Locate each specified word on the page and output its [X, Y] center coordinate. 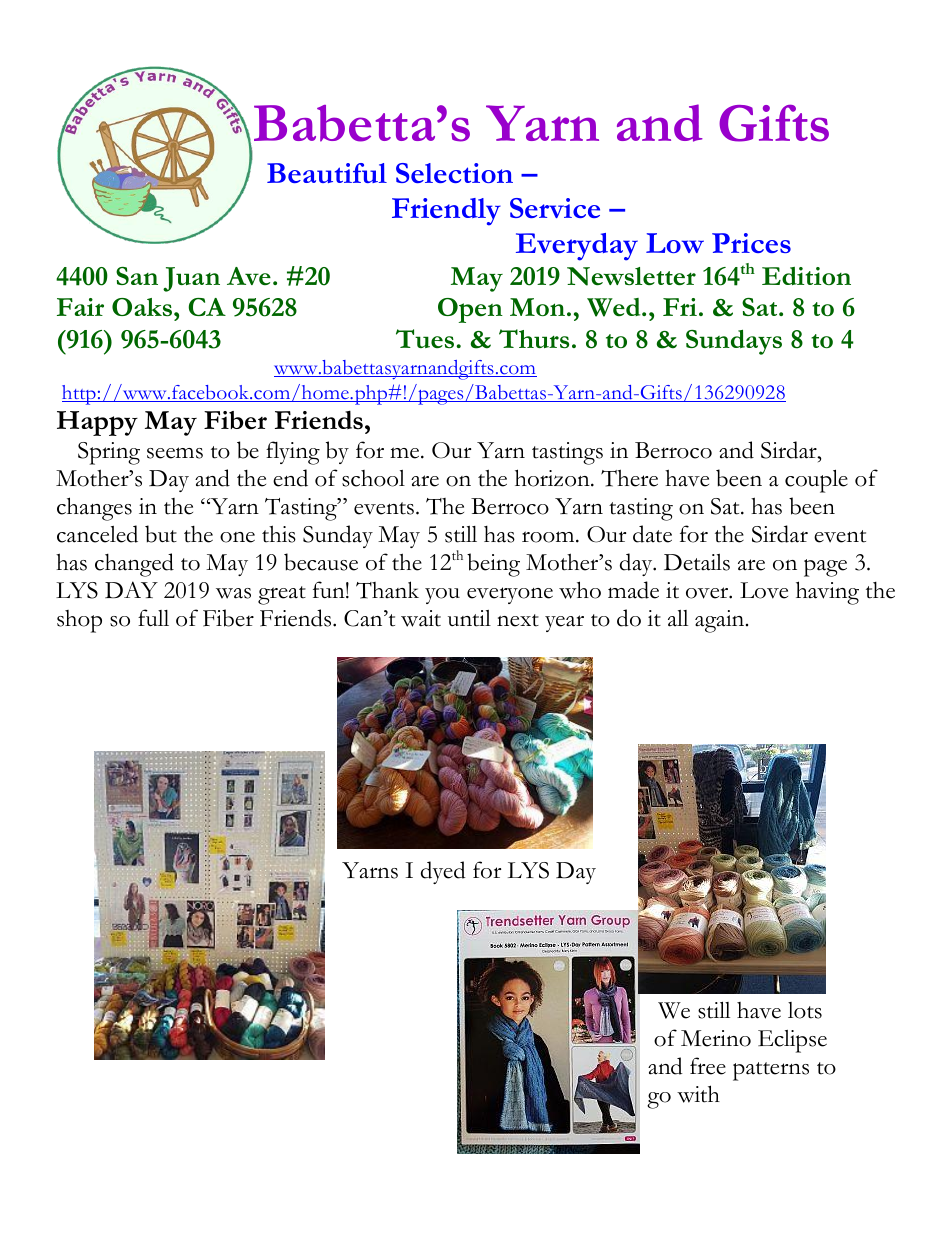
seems [175, 453]
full [153, 618]
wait [421, 618]
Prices [751, 243]
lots [805, 1010]
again [721, 621]
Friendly [446, 212]
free [708, 1066]
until [469, 618]
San [137, 276]
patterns [771, 1071]
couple [816, 481]
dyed [443, 872]
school [373, 478]
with [698, 1094]
